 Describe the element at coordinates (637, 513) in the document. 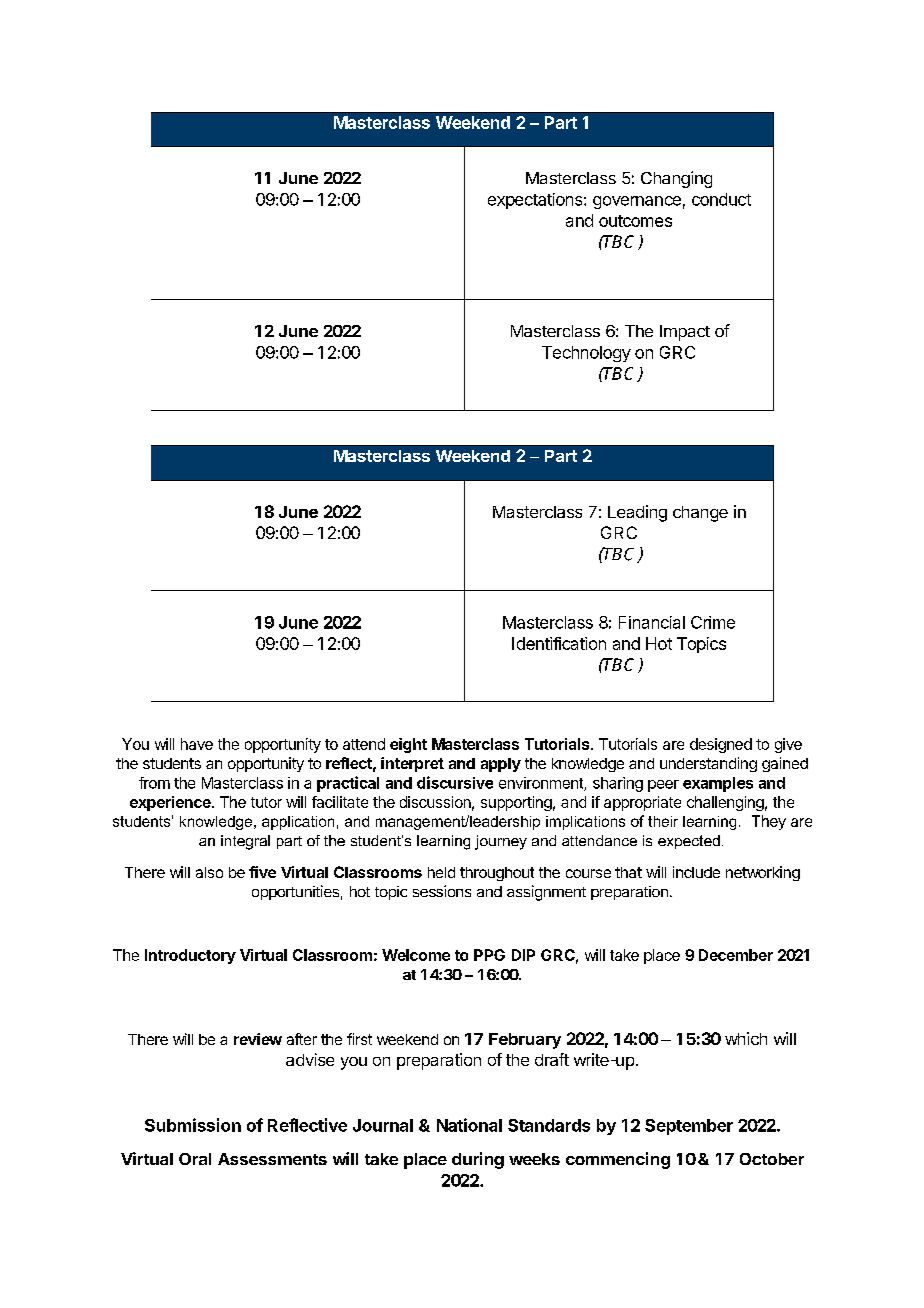

I see `Leading` at that location.
